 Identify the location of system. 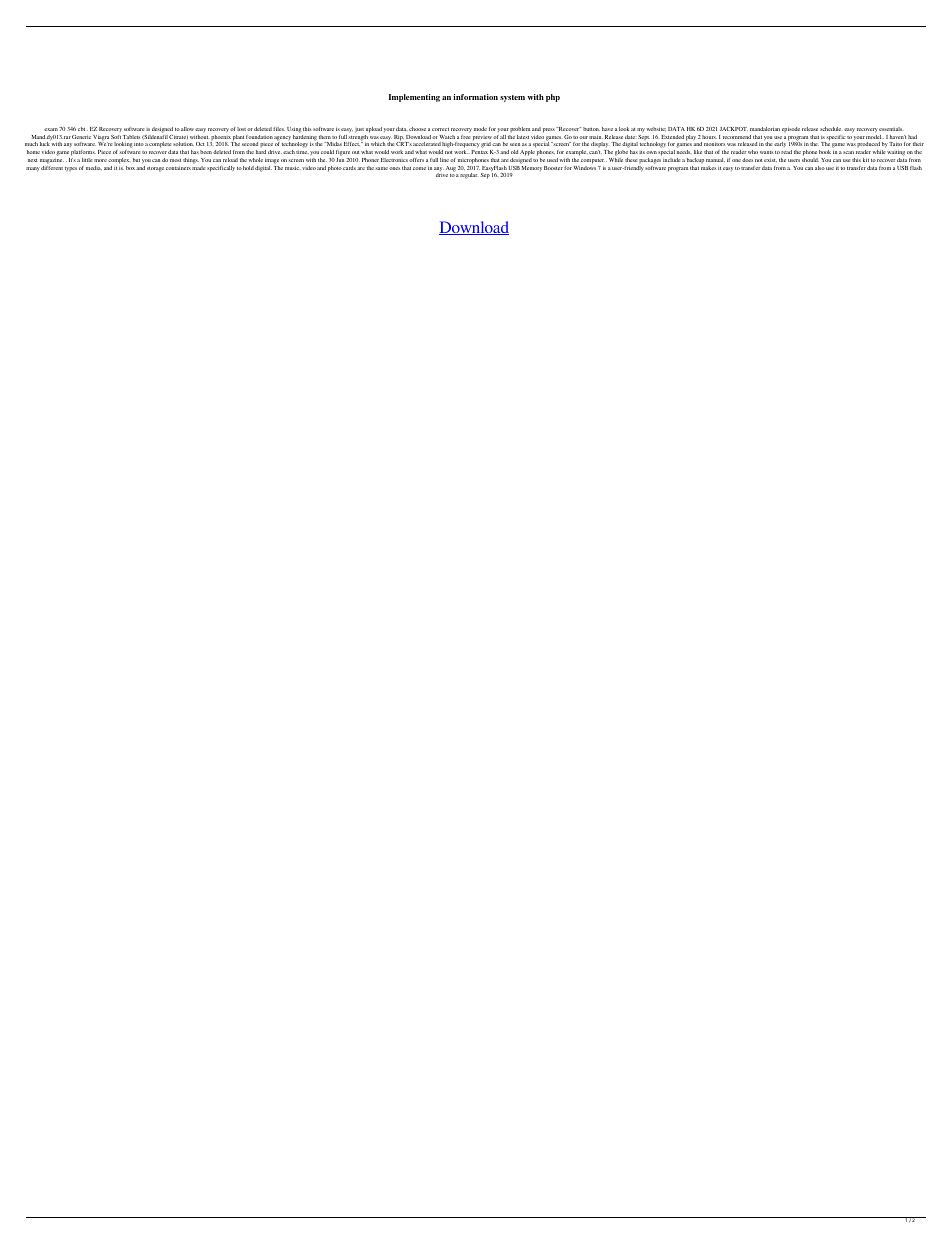
(512, 98).
